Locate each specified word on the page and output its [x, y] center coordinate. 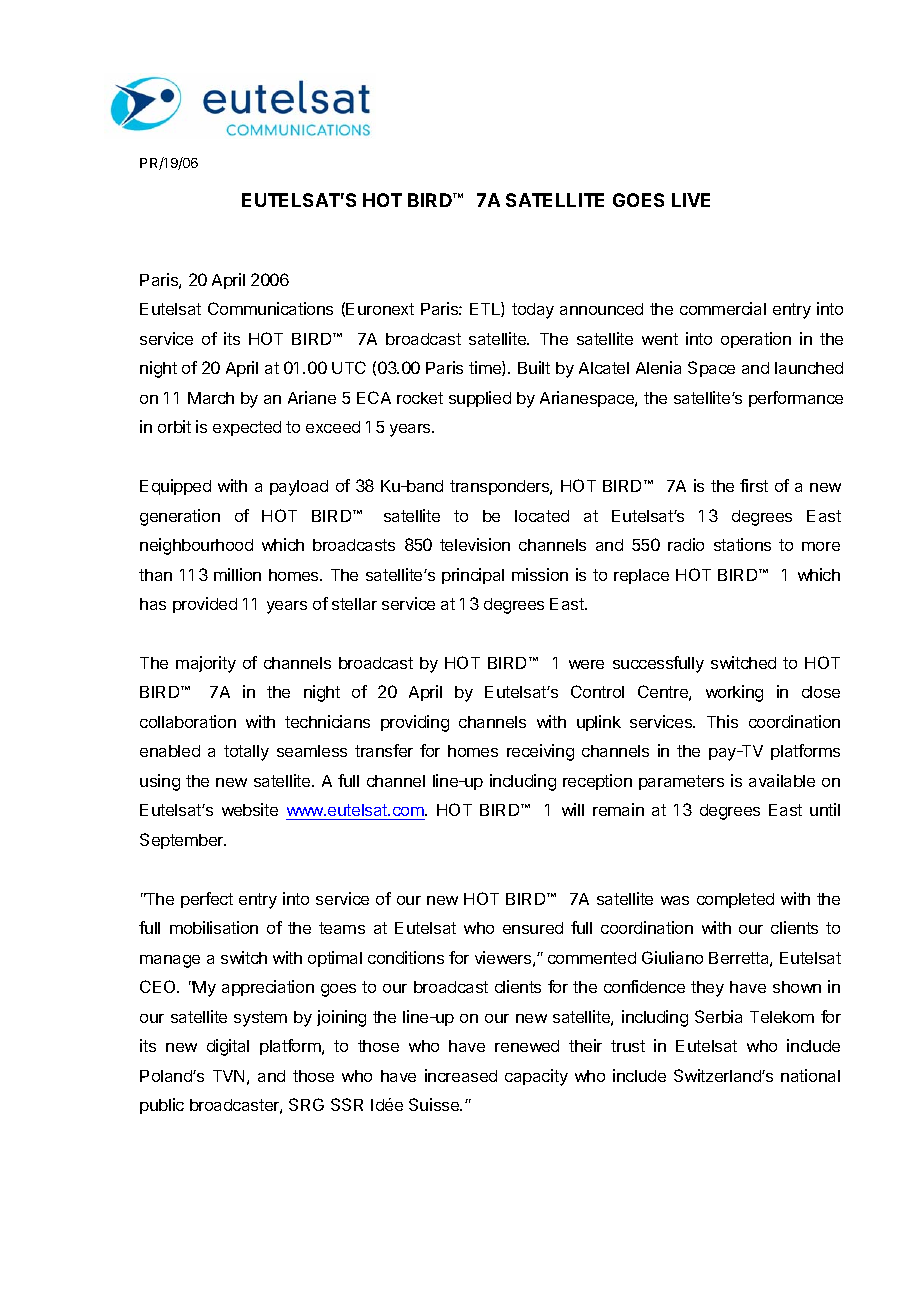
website [250, 809]
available [782, 780]
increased [461, 1075]
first [754, 485]
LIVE [691, 200]
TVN [228, 1076]
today [533, 311]
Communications [270, 308]
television [475, 544]
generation [180, 517]
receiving [540, 752]
